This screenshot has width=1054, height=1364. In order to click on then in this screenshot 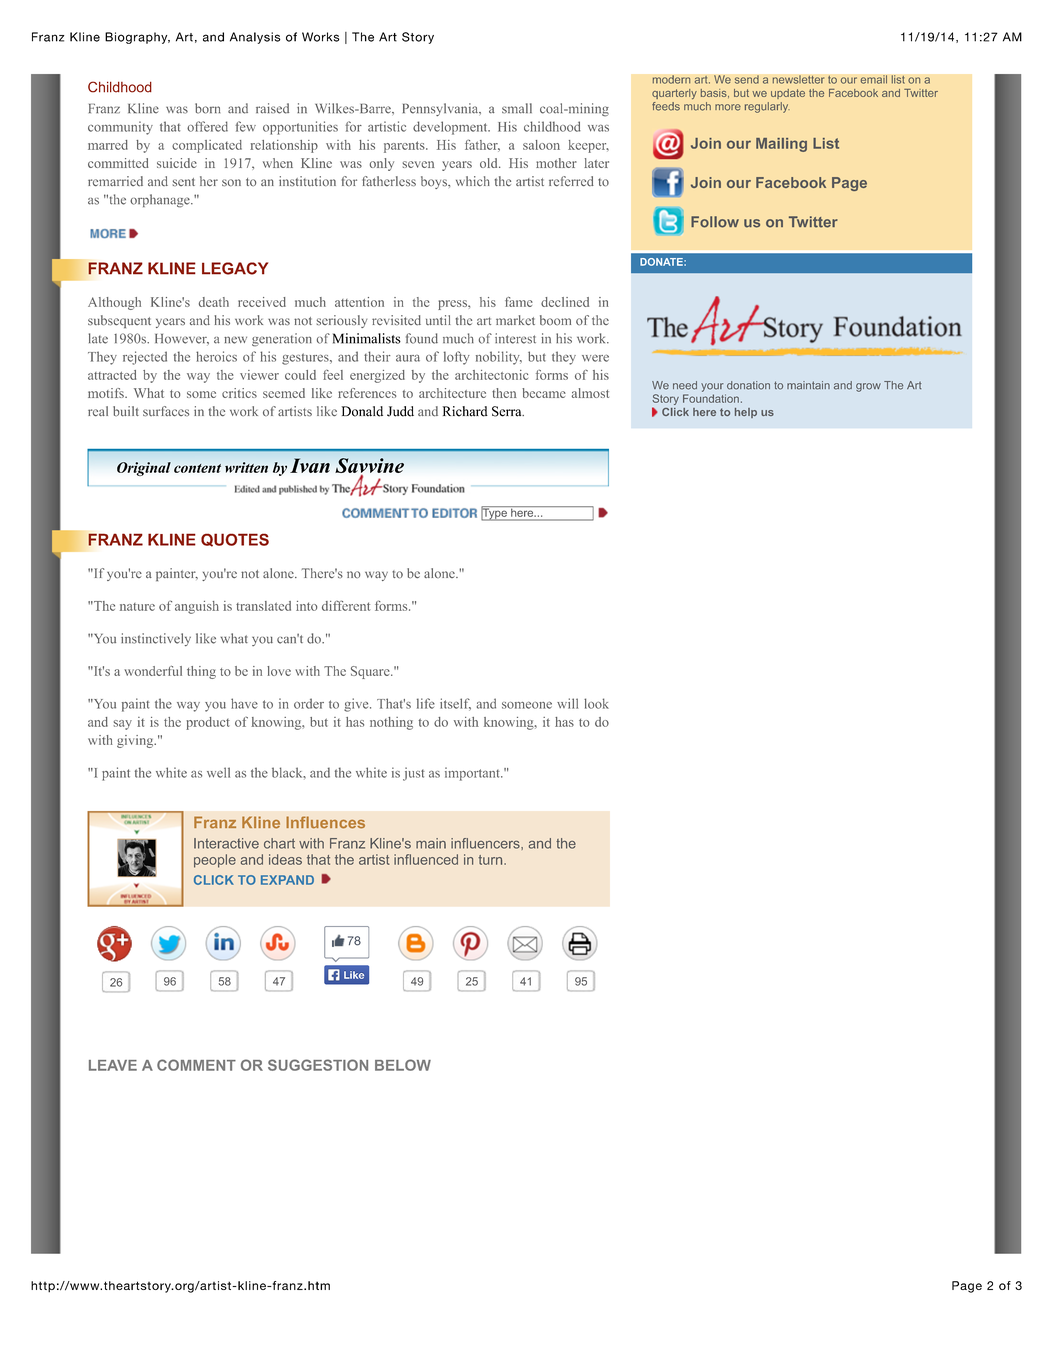, I will do `click(504, 393)`.
